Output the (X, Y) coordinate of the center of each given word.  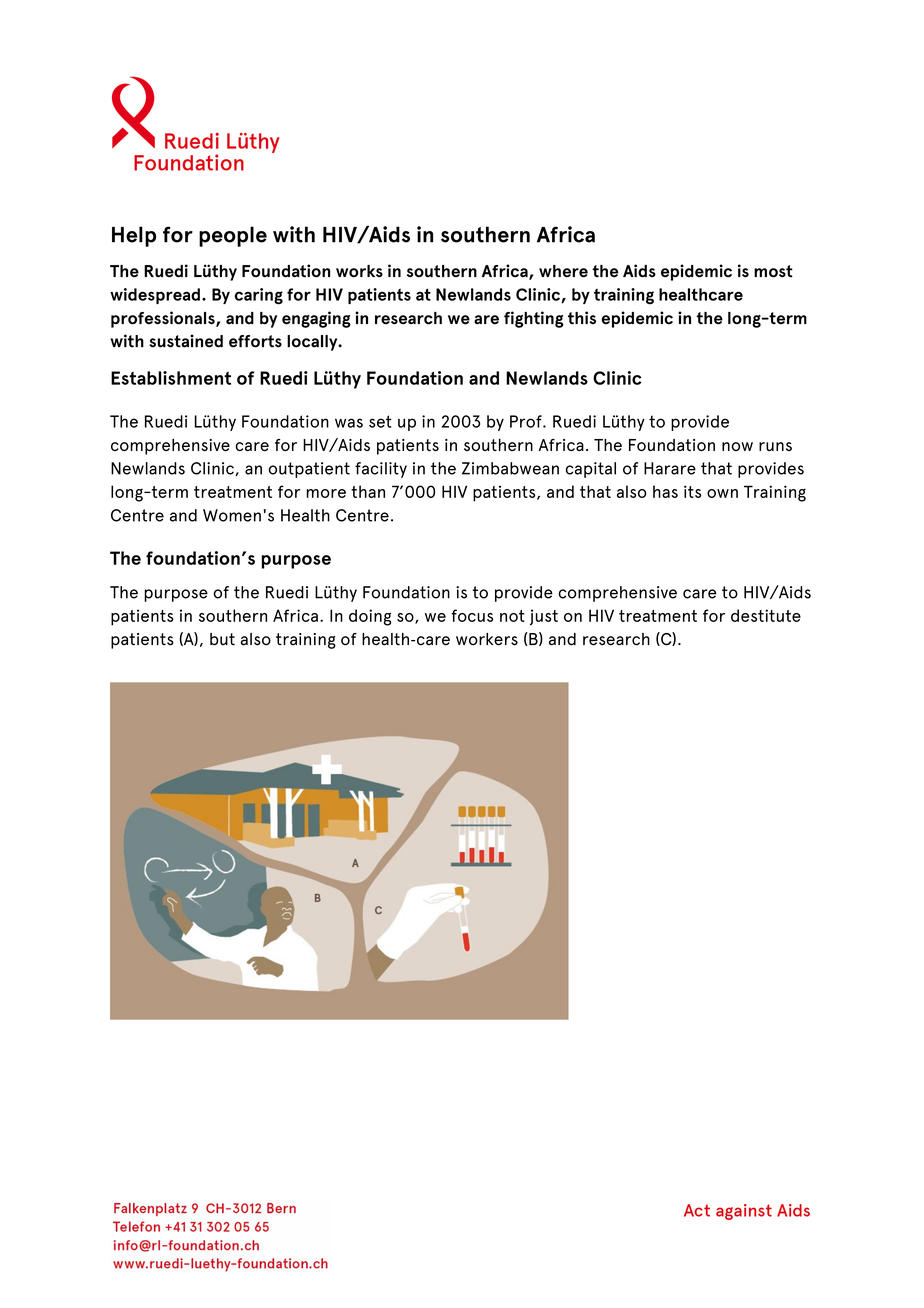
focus (472, 615)
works (359, 271)
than (368, 491)
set (380, 421)
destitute (766, 615)
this (582, 318)
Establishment (171, 378)
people (233, 236)
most (773, 271)
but (222, 639)
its (692, 491)
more (326, 493)
